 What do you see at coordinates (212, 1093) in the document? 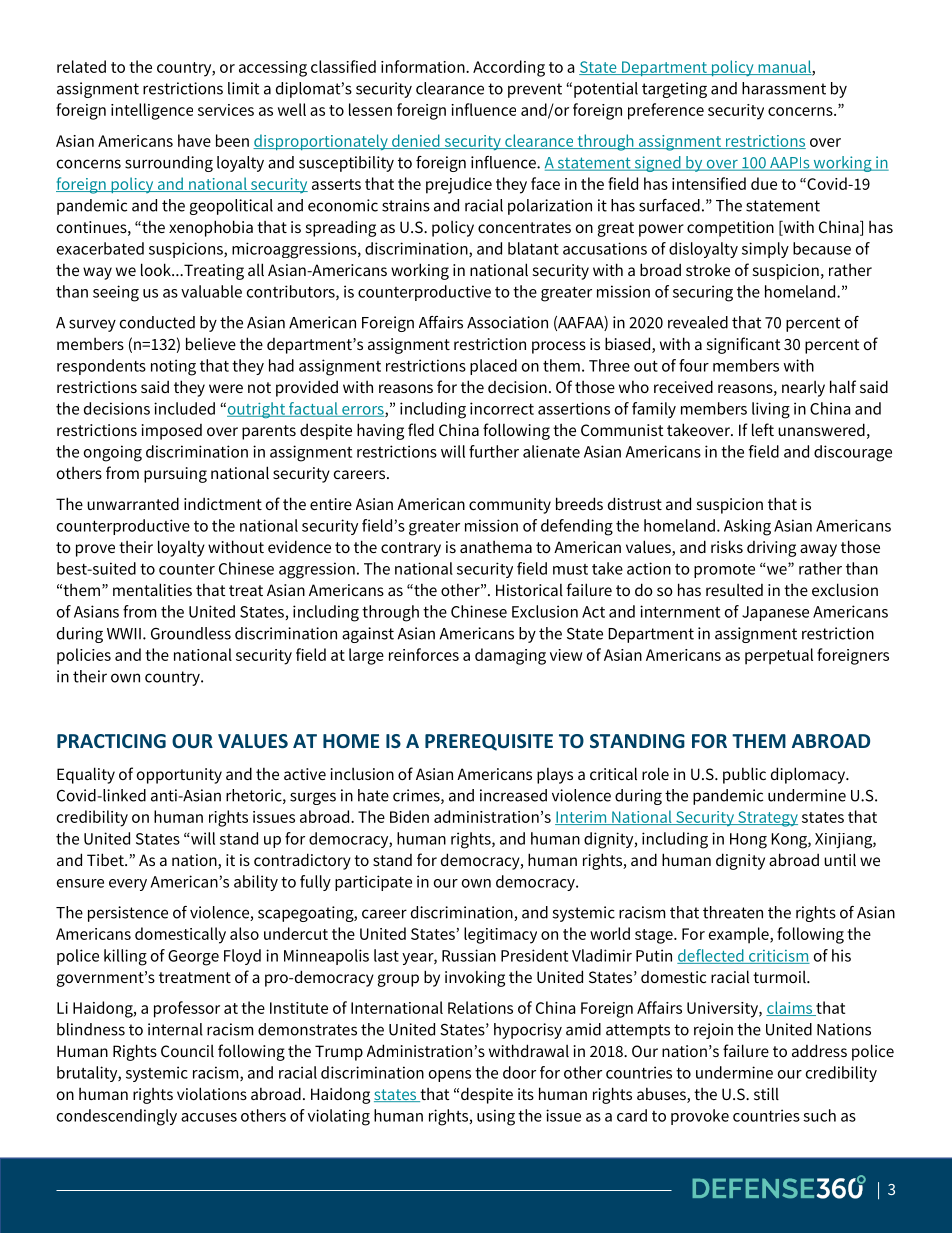
I see `violations` at bounding box center [212, 1093].
